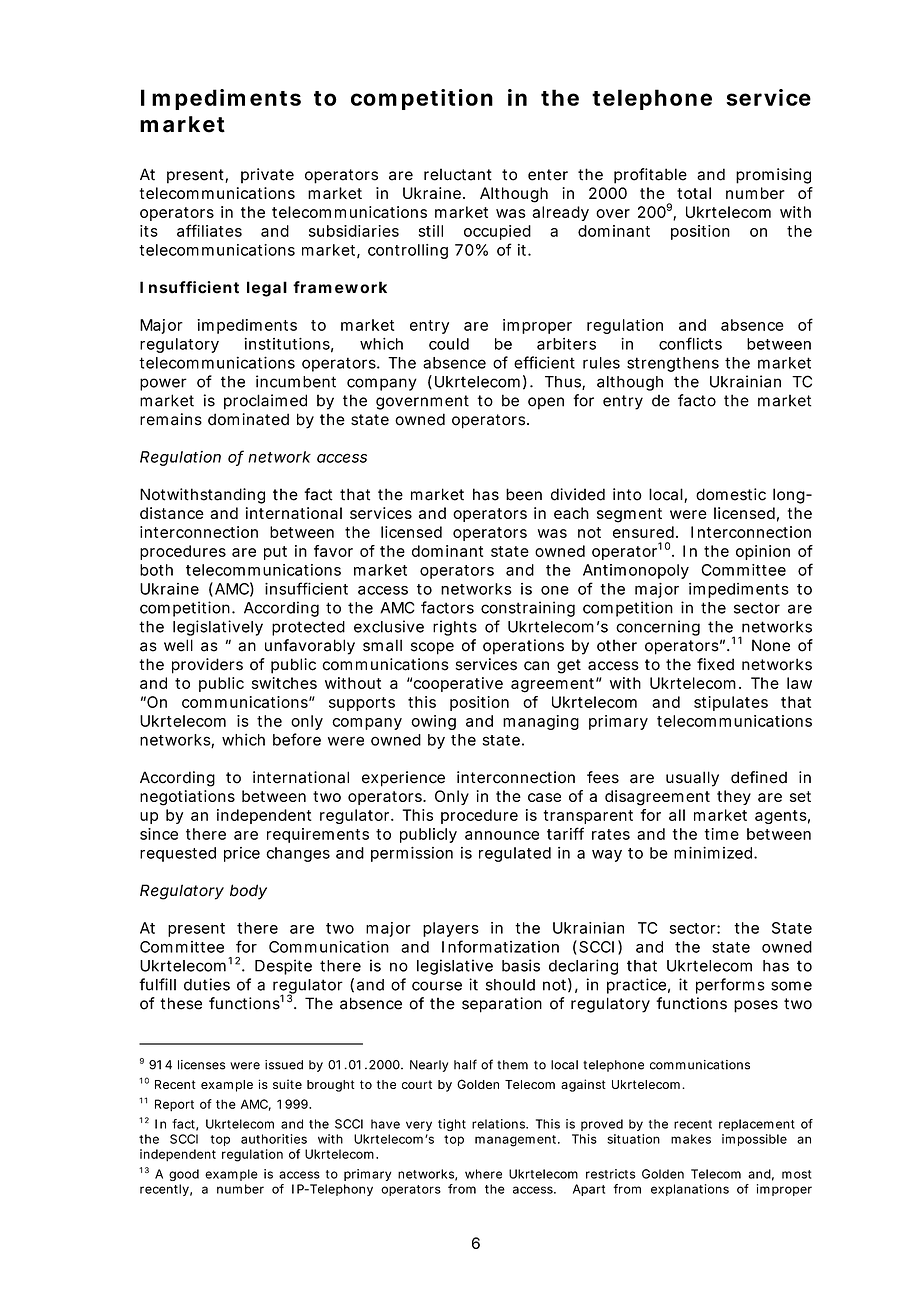 This page has height=1308, width=924. I want to click on fixed, so click(715, 664).
